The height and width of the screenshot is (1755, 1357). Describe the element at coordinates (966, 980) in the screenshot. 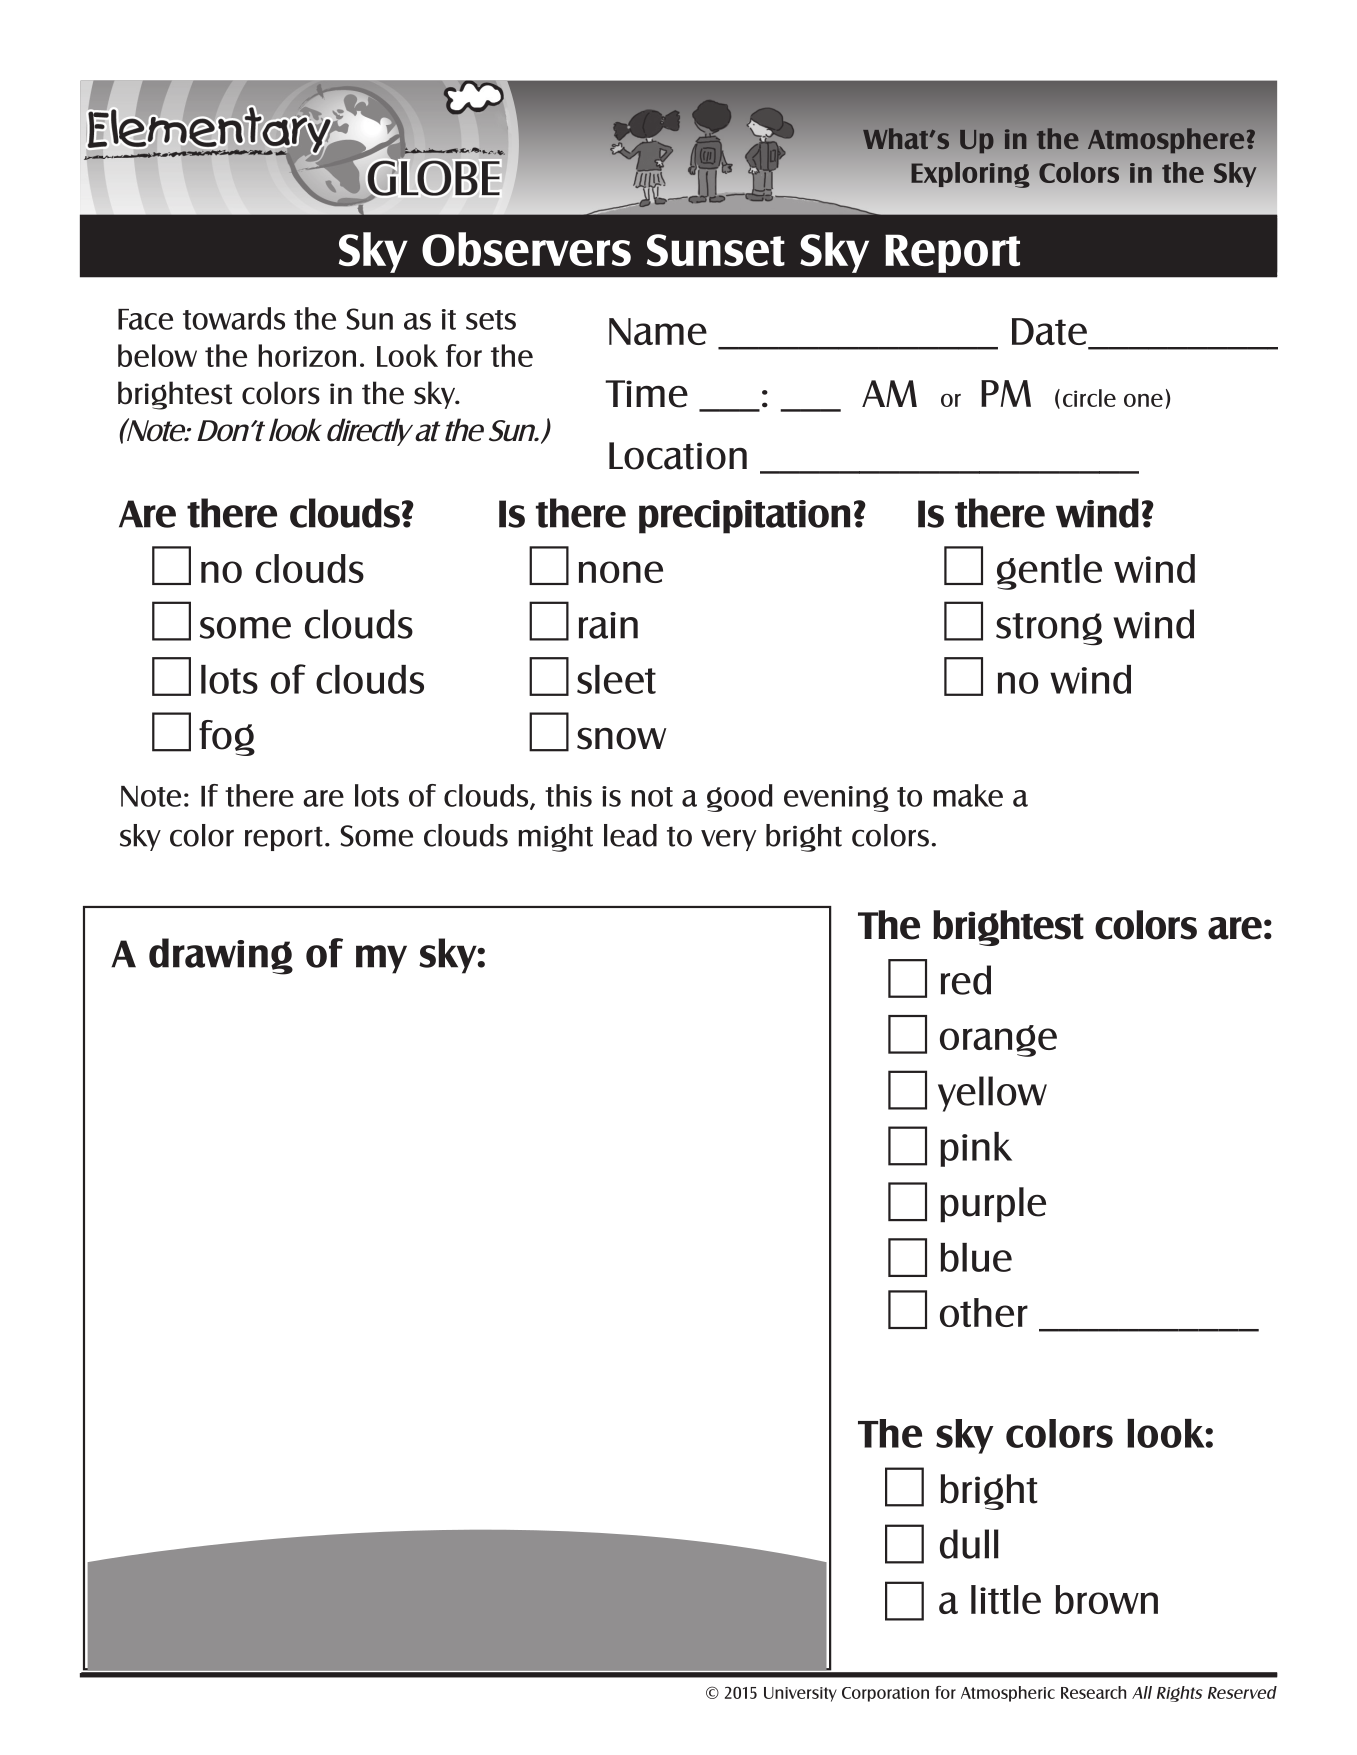

I see `red` at that location.
